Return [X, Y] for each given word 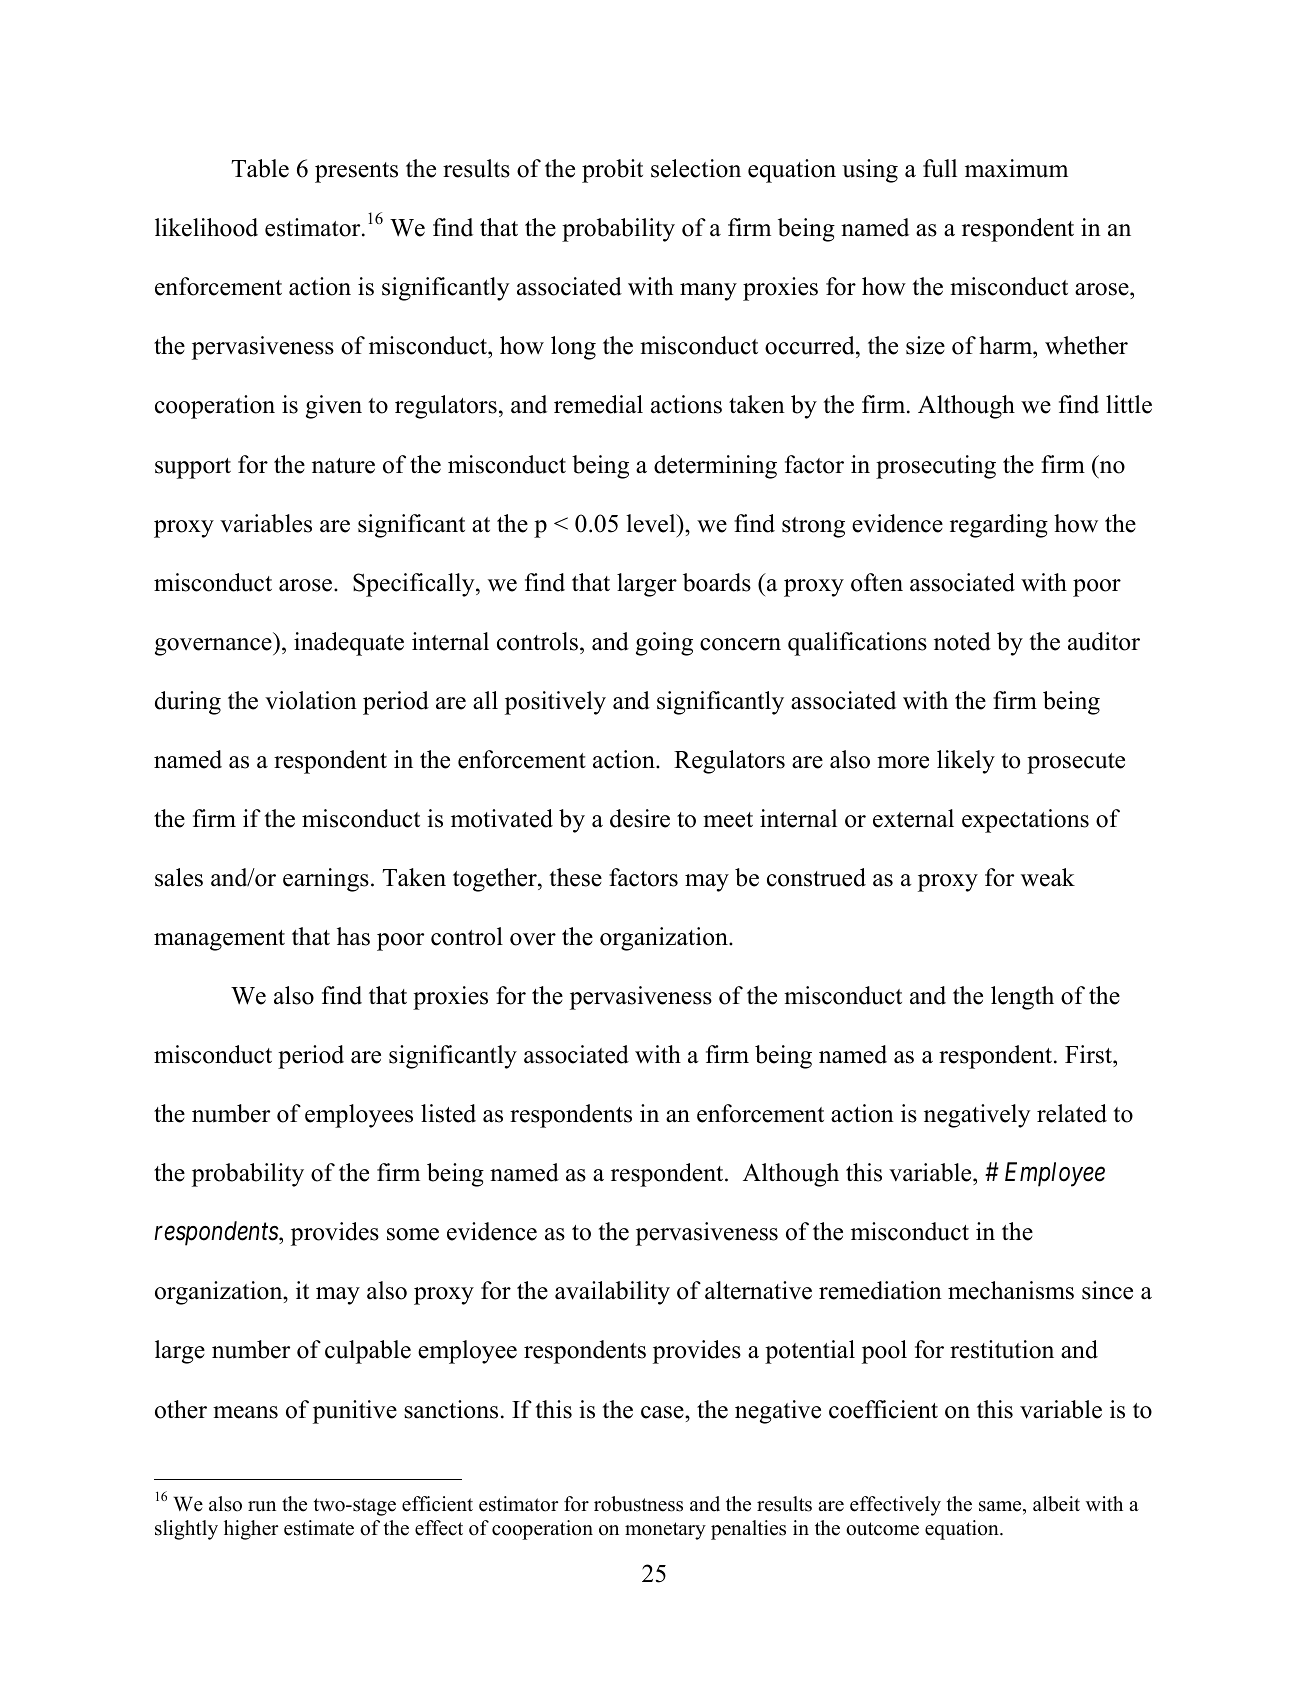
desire [640, 818]
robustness [638, 1504]
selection [696, 168]
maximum [1016, 168]
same [1001, 1506]
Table [260, 168]
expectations [1025, 821]
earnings [326, 880]
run [262, 1506]
